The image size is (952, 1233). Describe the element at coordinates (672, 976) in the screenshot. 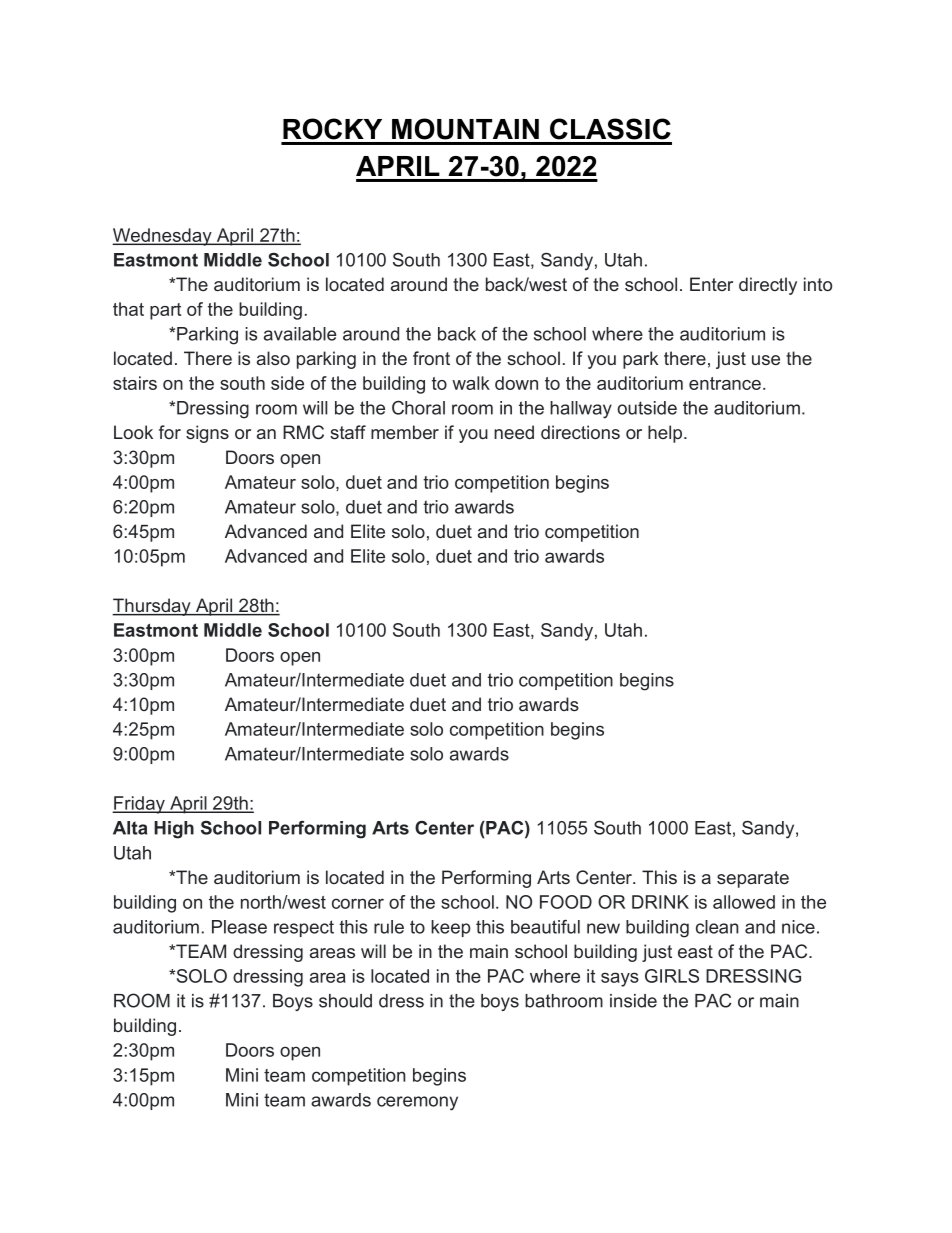

I see `GIRLS` at that location.
